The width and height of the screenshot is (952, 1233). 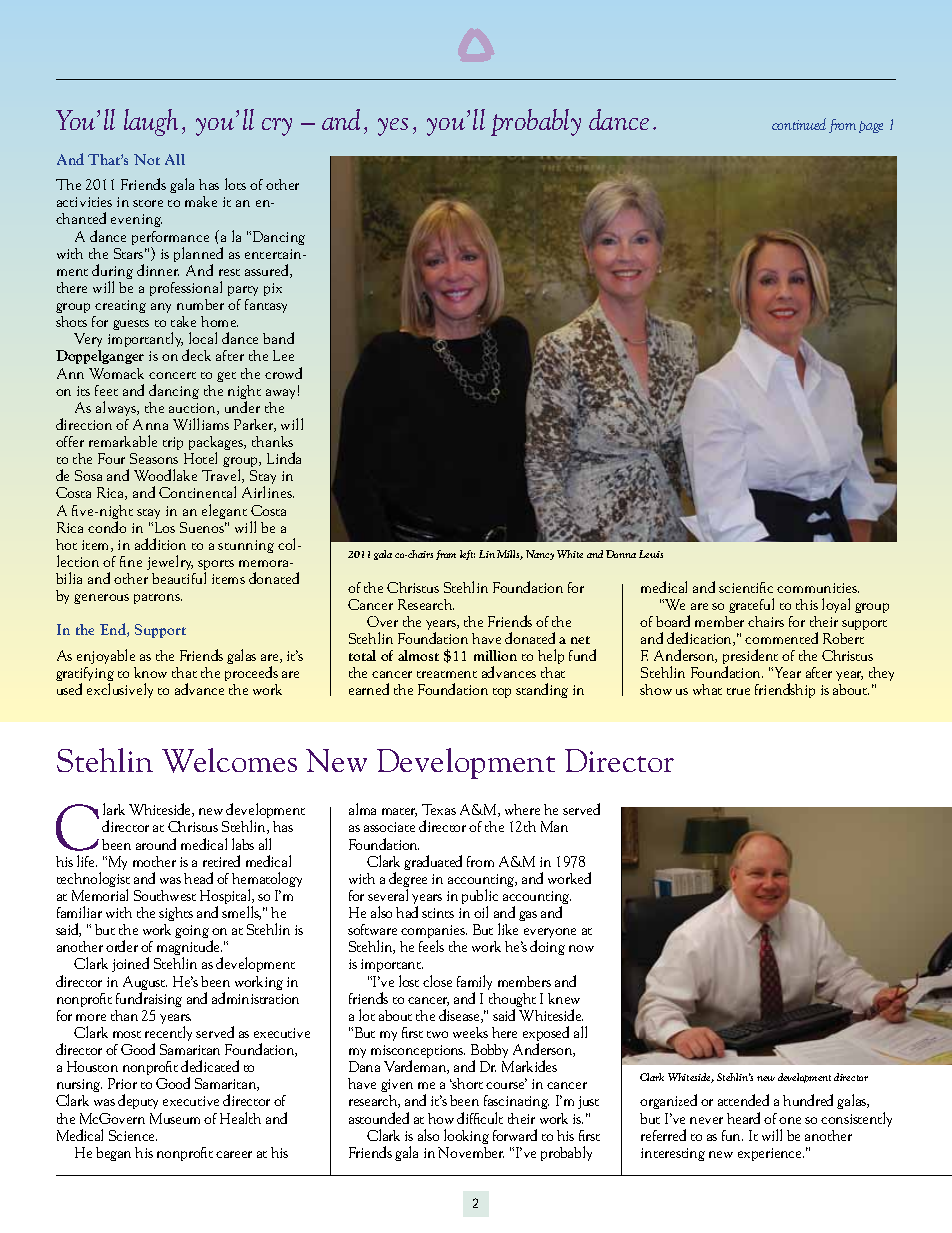 What do you see at coordinates (393, 127) in the screenshot?
I see `yes` at bounding box center [393, 127].
